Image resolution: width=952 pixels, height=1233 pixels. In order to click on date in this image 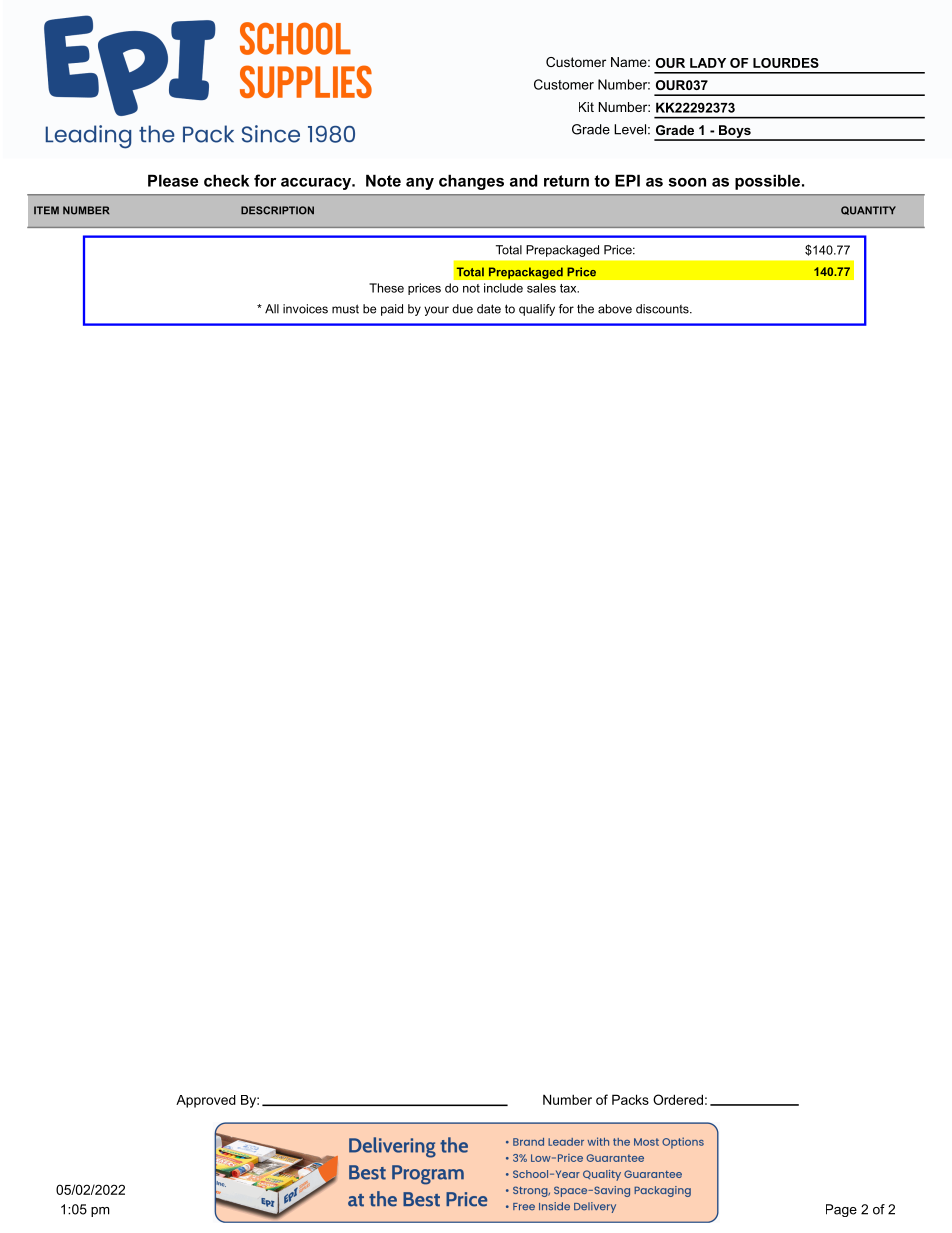, I will do `click(489, 309)`.
